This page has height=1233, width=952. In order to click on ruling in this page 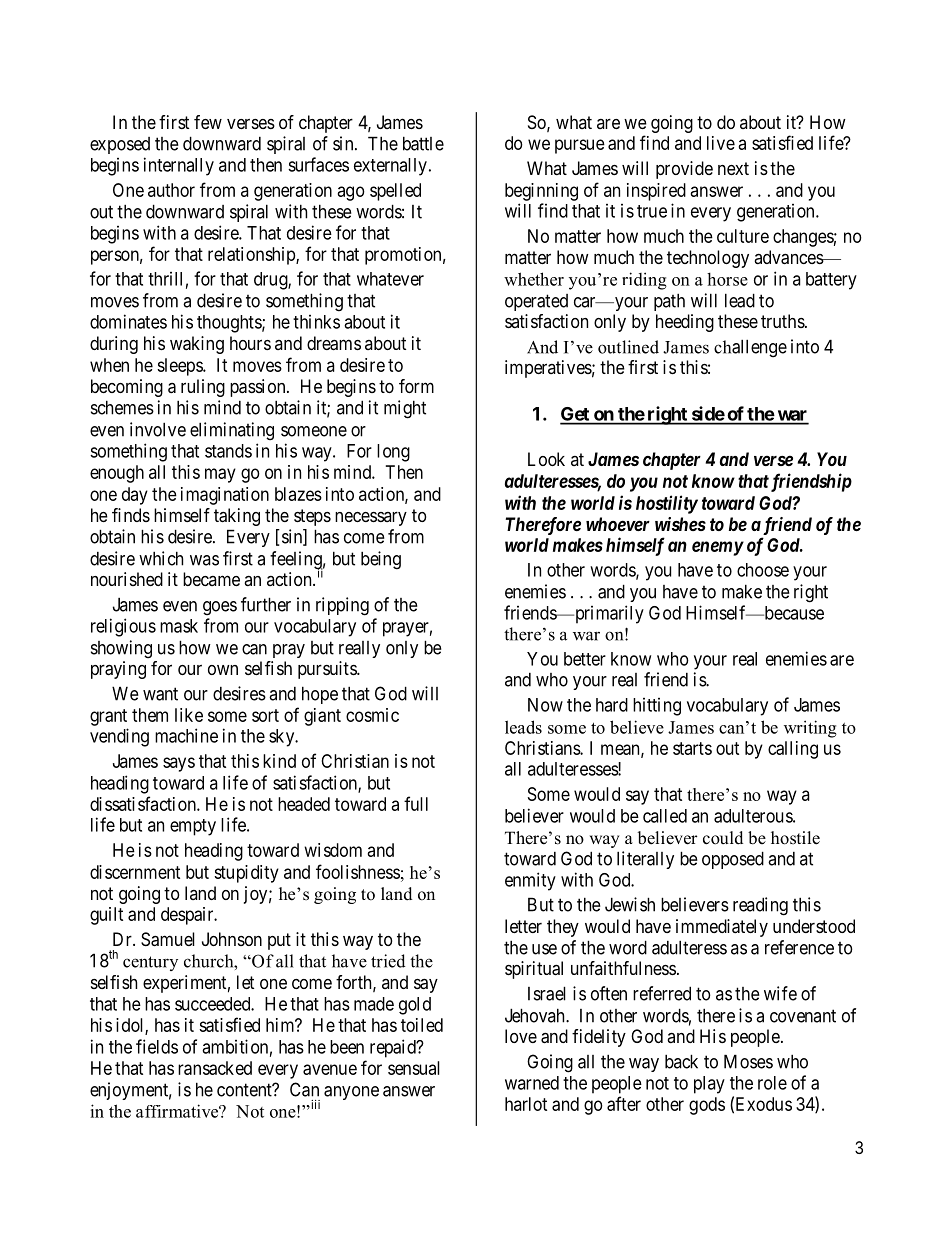, I will do `click(203, 388)`.
